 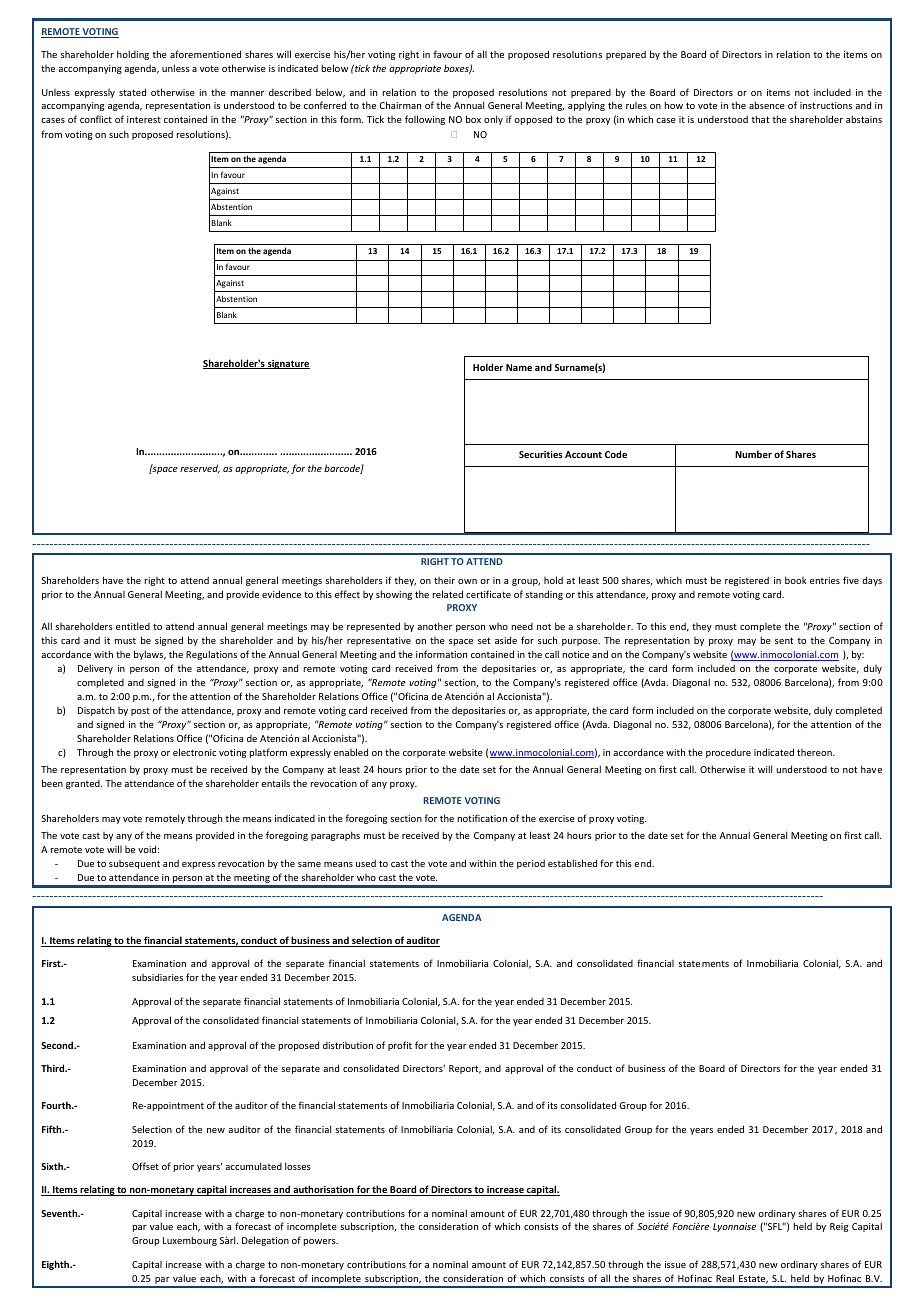 What do you see at coordinates (493, 120) in the page?
I see `only` at bounding box center [493, 120].
